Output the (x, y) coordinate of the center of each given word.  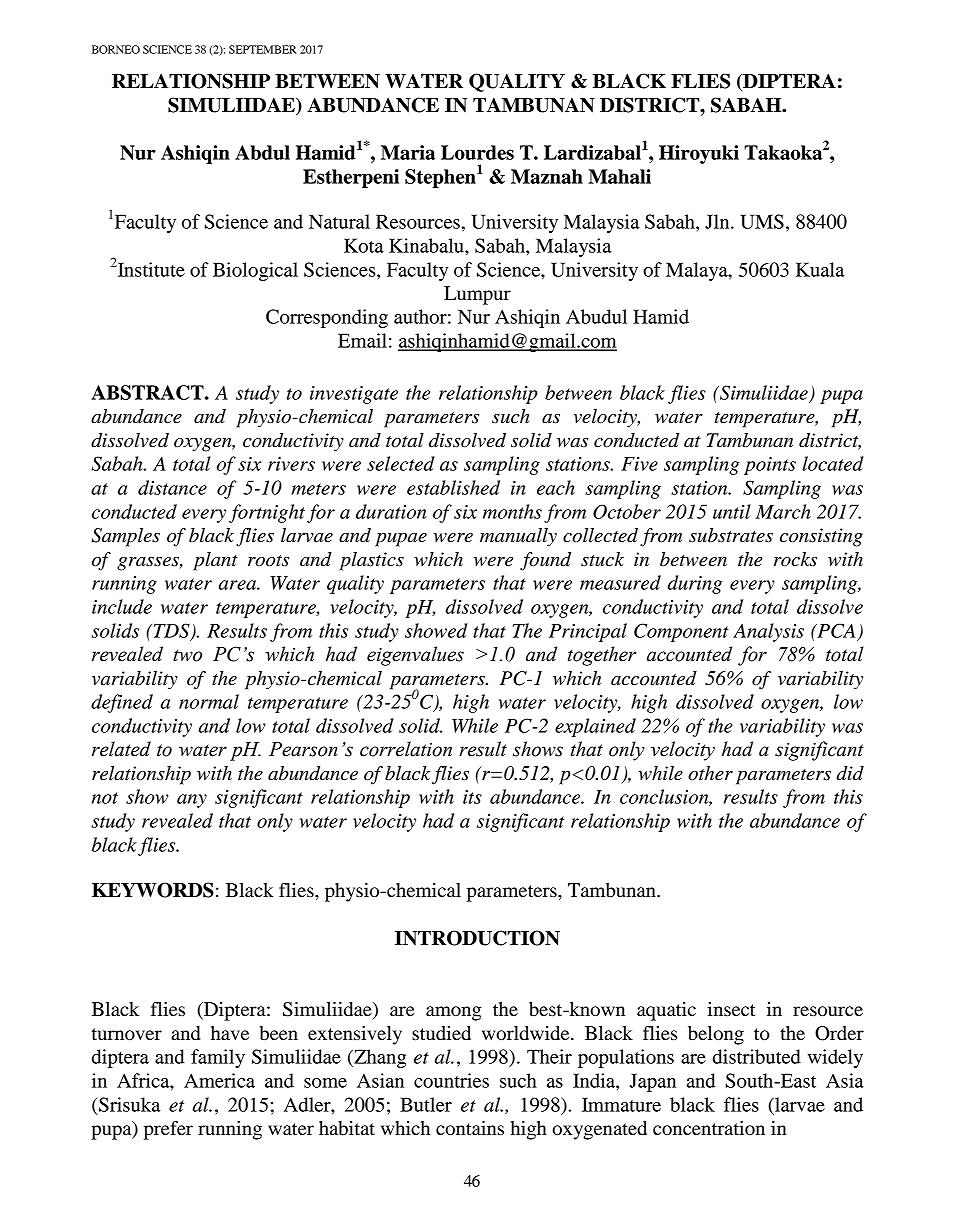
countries (451, 1080)
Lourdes (477, 152)
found (545, 561)
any (192, 801)
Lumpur (477, 295)
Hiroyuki (699, 154)
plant (215, 561)
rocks (795, 559)
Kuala (820, 269)
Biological (255, 271)
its (472, 797)
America (219, 1080)
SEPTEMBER (263, 49)
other (710, 773)
